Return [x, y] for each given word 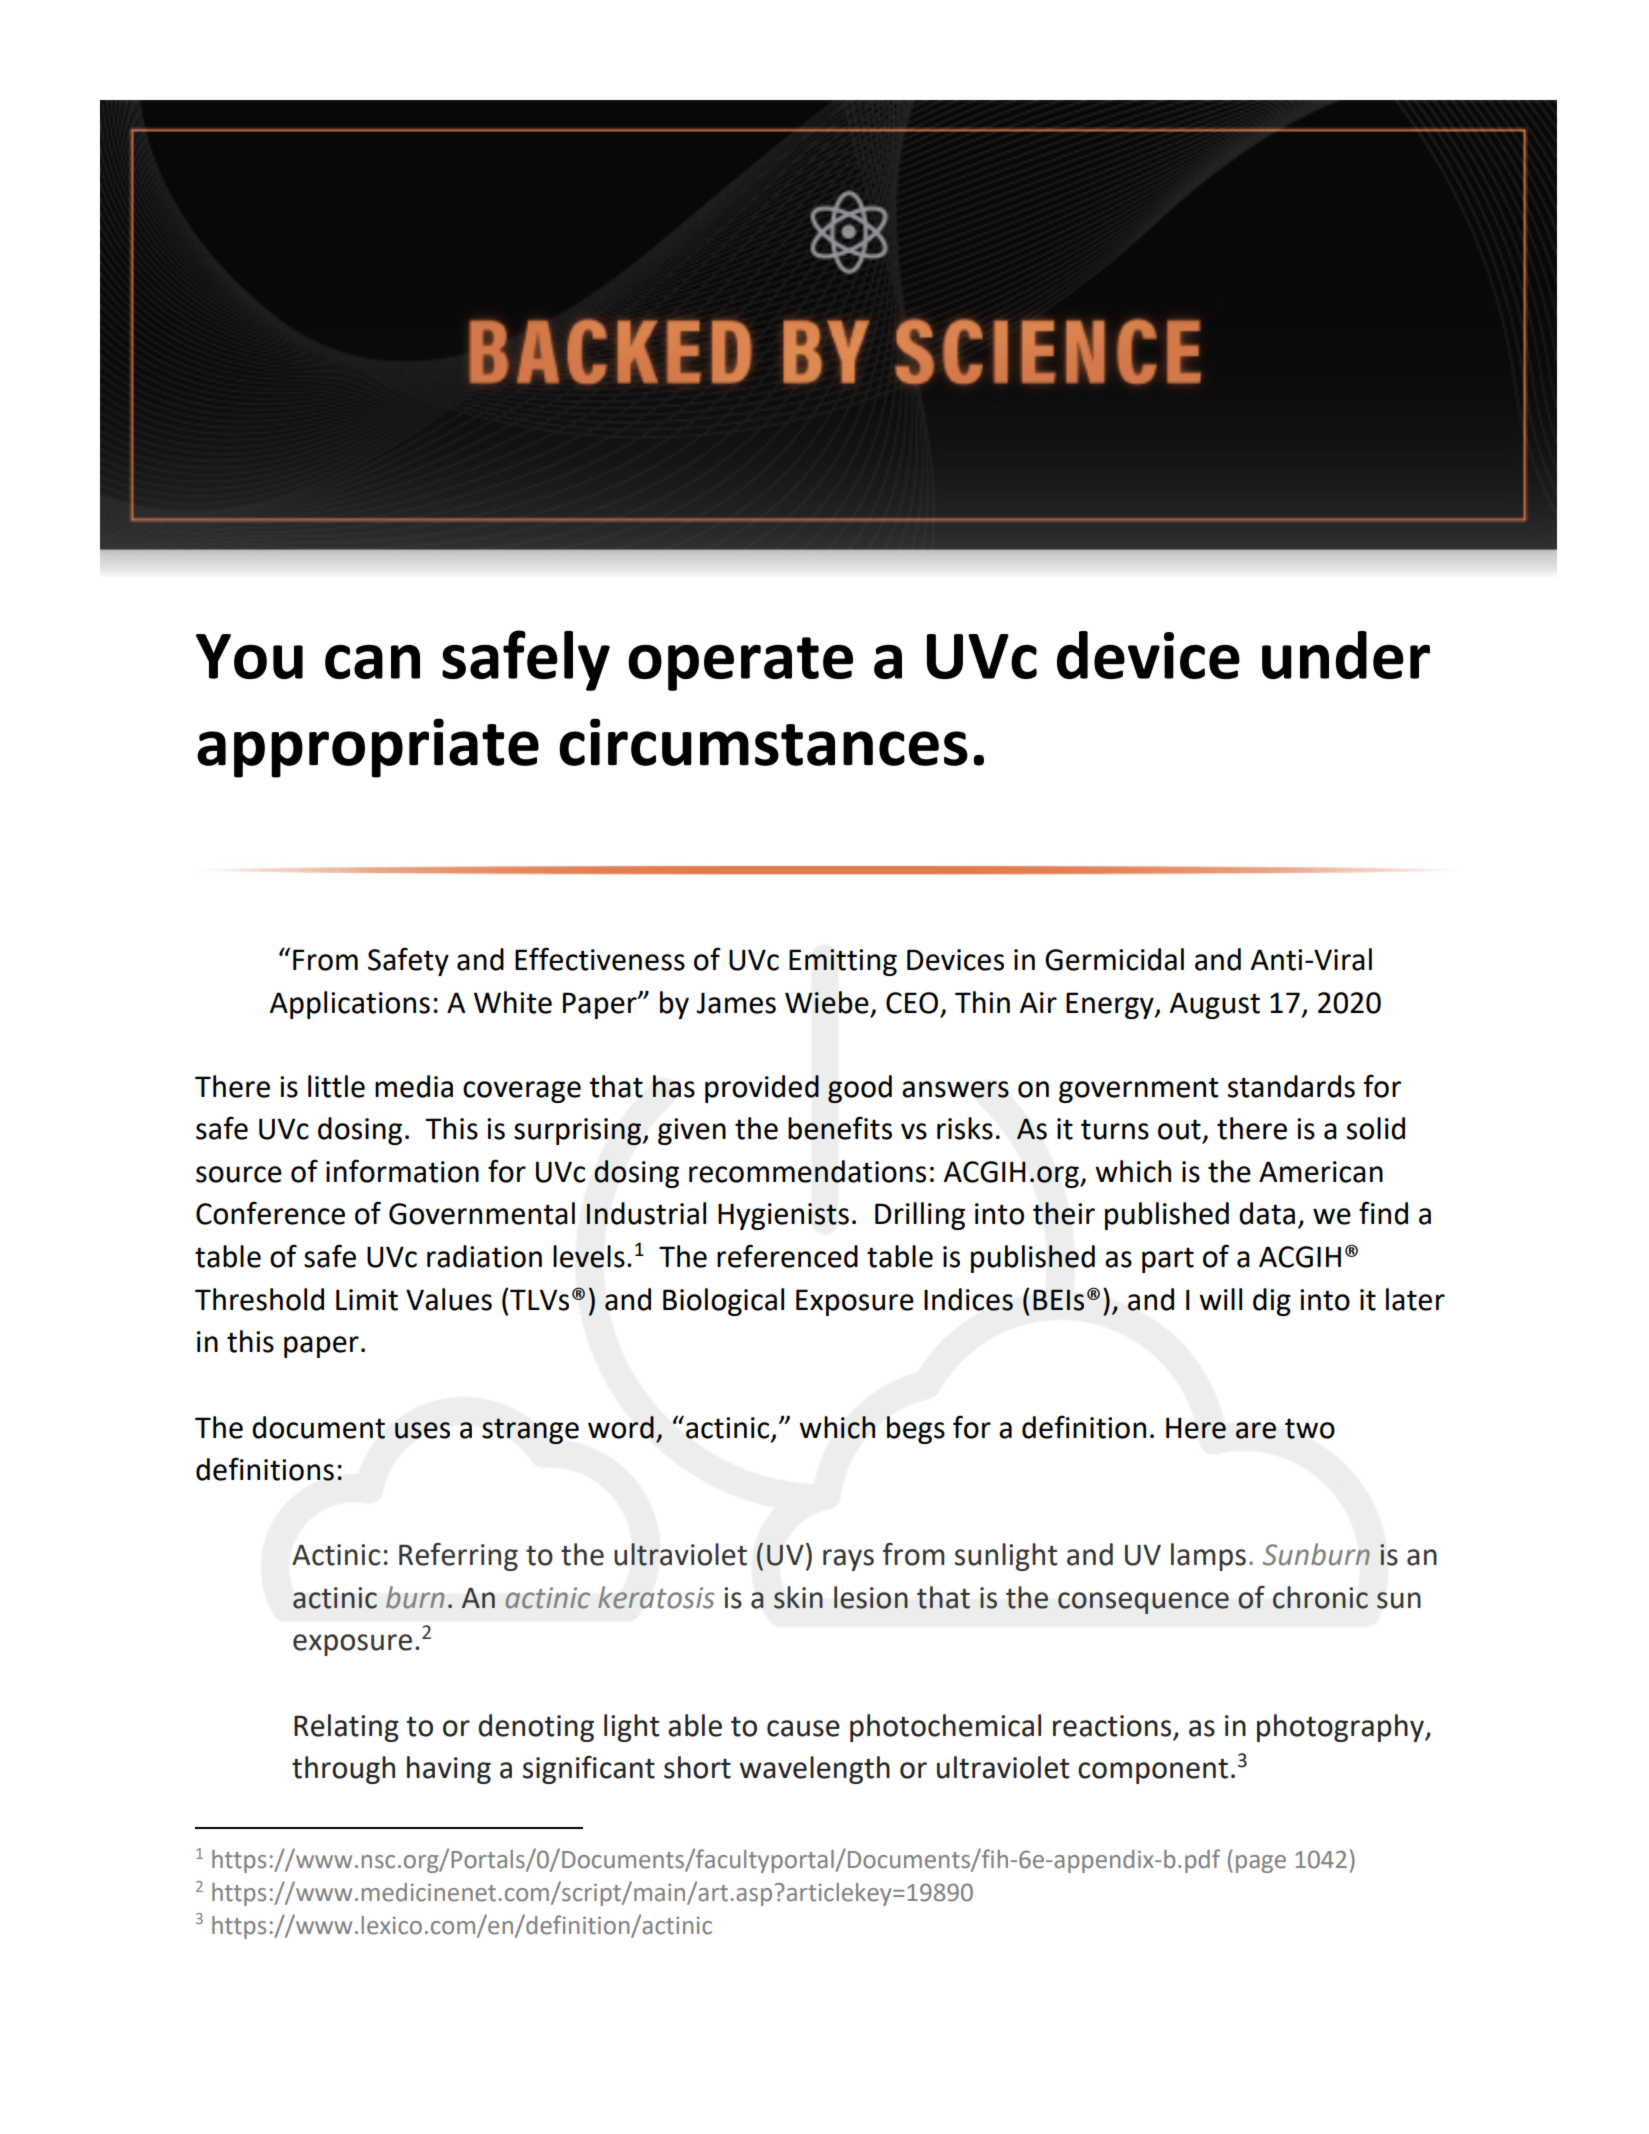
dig [1272, 1302]
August [1215, 1005]
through [343, 1770]
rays [848, 1560]
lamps [1208, 1557]
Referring [458, 1557]
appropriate [368, 748]
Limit [367, 1300]
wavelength [815, 1770]
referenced [787, 1256]
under [1346, 655]
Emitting [843, 962]
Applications [350, 1005]
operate [740, 664]
